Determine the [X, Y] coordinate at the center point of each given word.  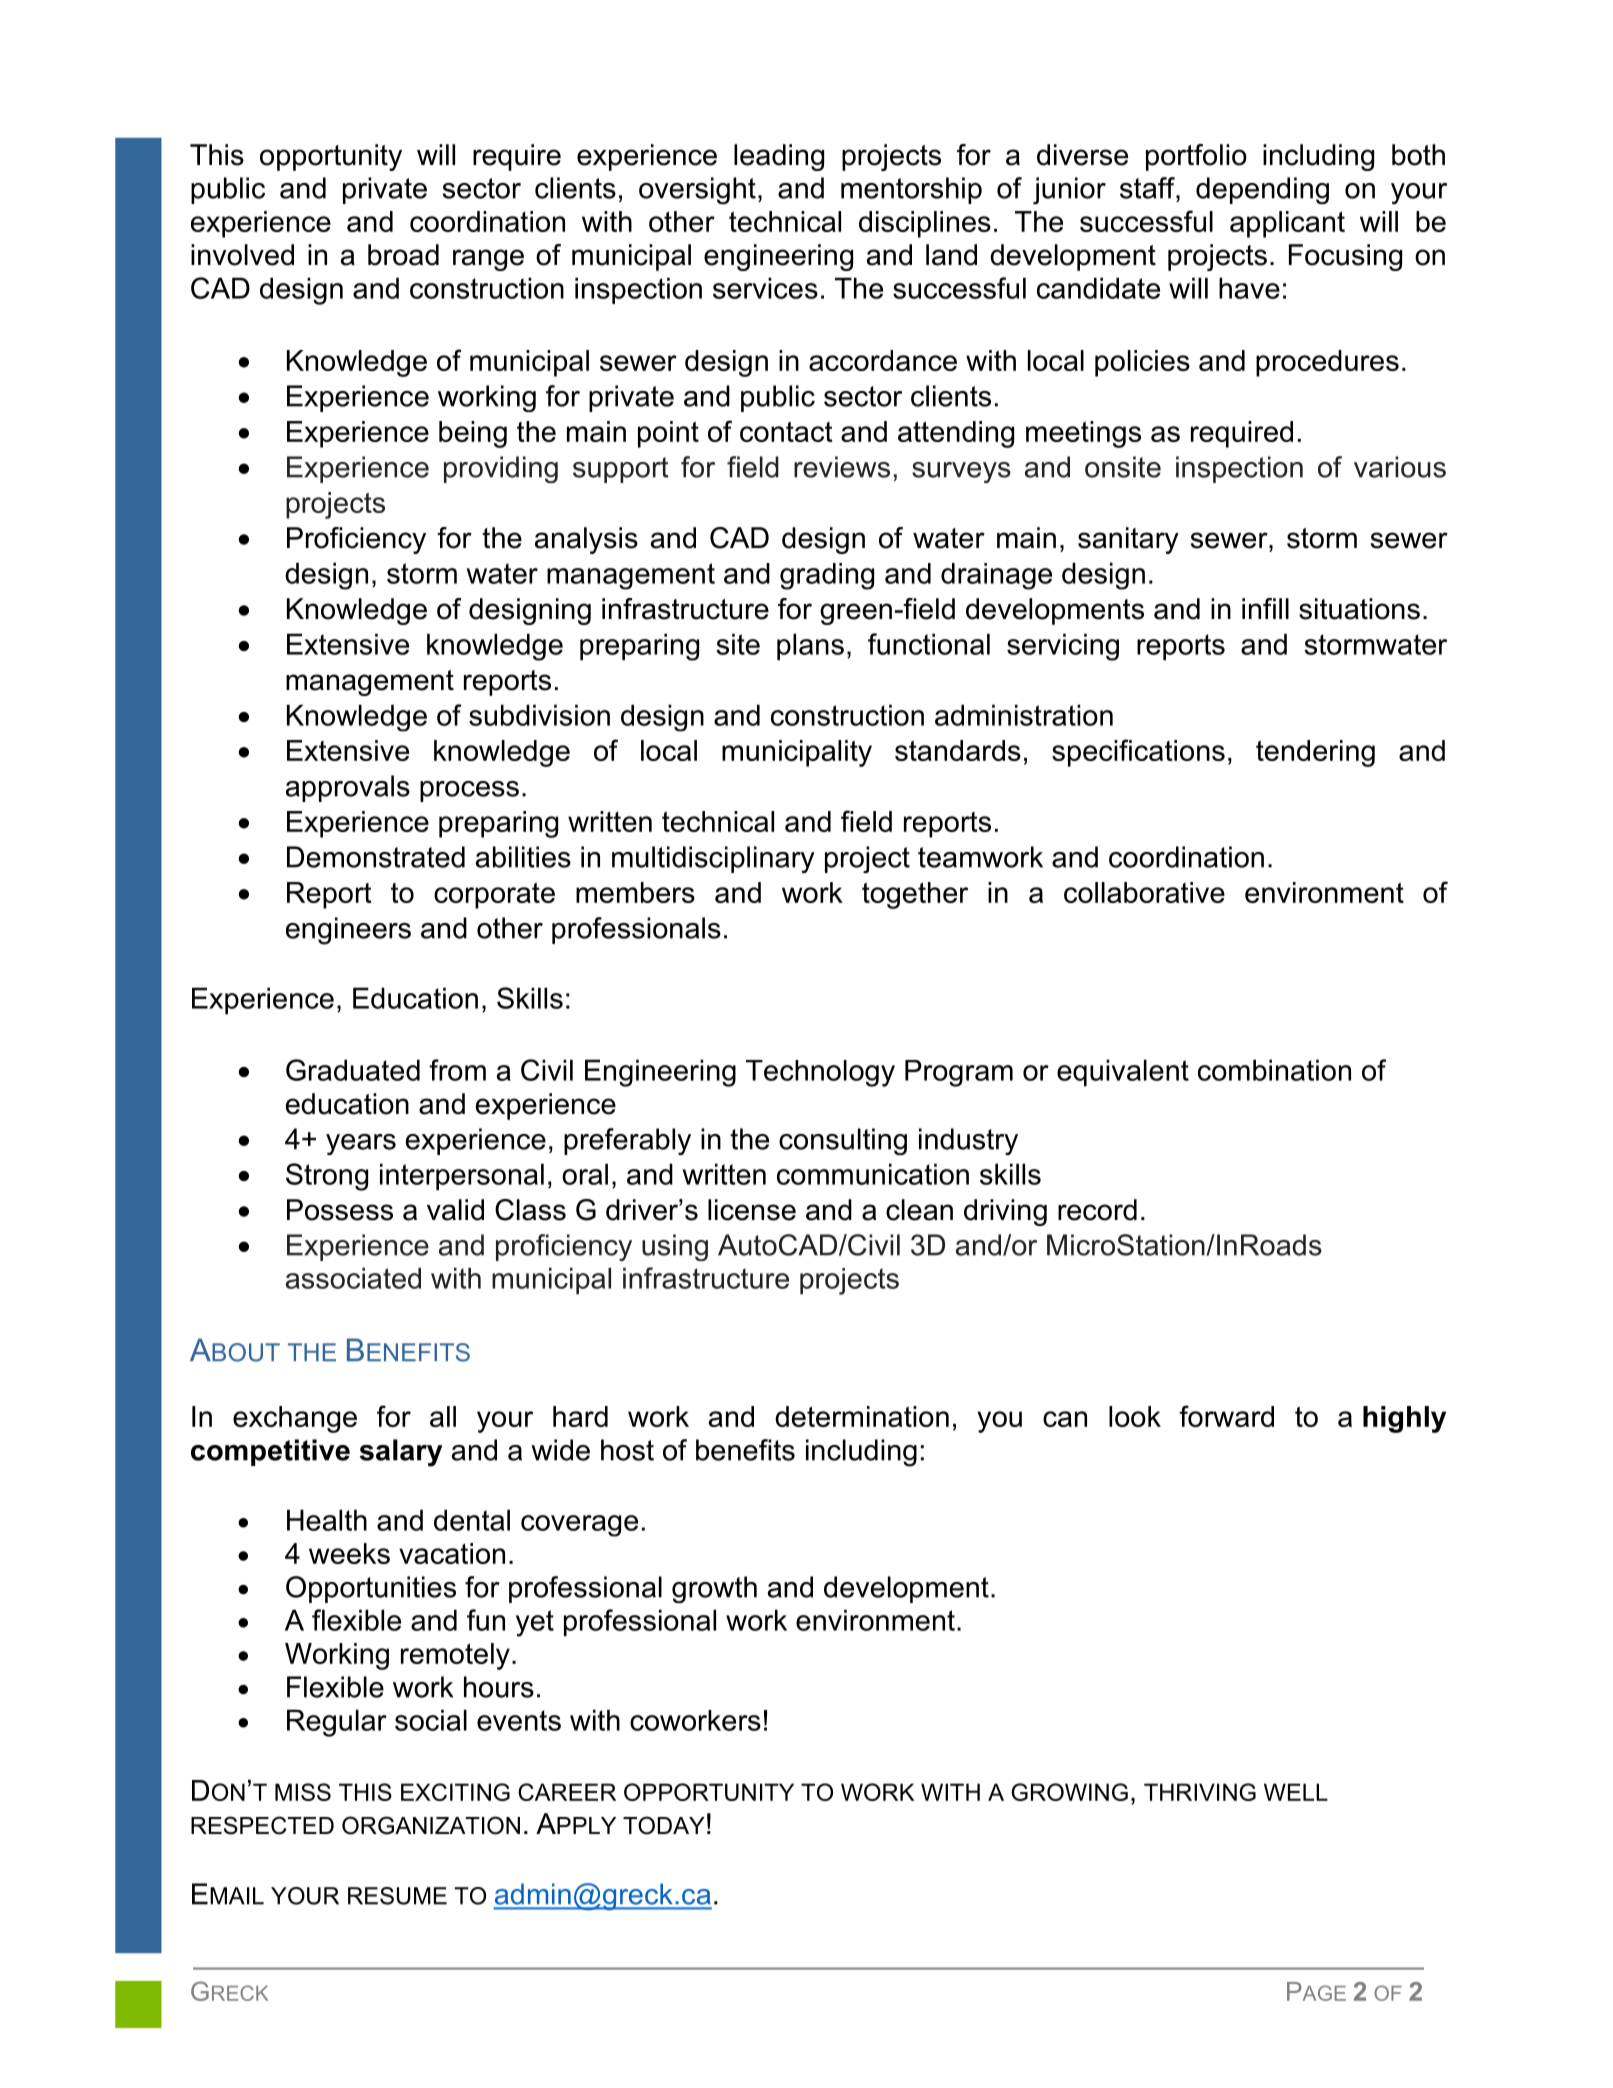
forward [1226, 1416]
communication [873, 1174]
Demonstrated [376, 857]
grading [827, 576]
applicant [1287, 224]
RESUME [397, 1896]
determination [862, 1416]
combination [1274, 1070]
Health [327, 1520]
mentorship [911, 190]
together [915, 895]
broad [403, 255]
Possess [340, 1210]
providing [501, 469]
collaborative [1144, 892]
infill [1265, 608]
